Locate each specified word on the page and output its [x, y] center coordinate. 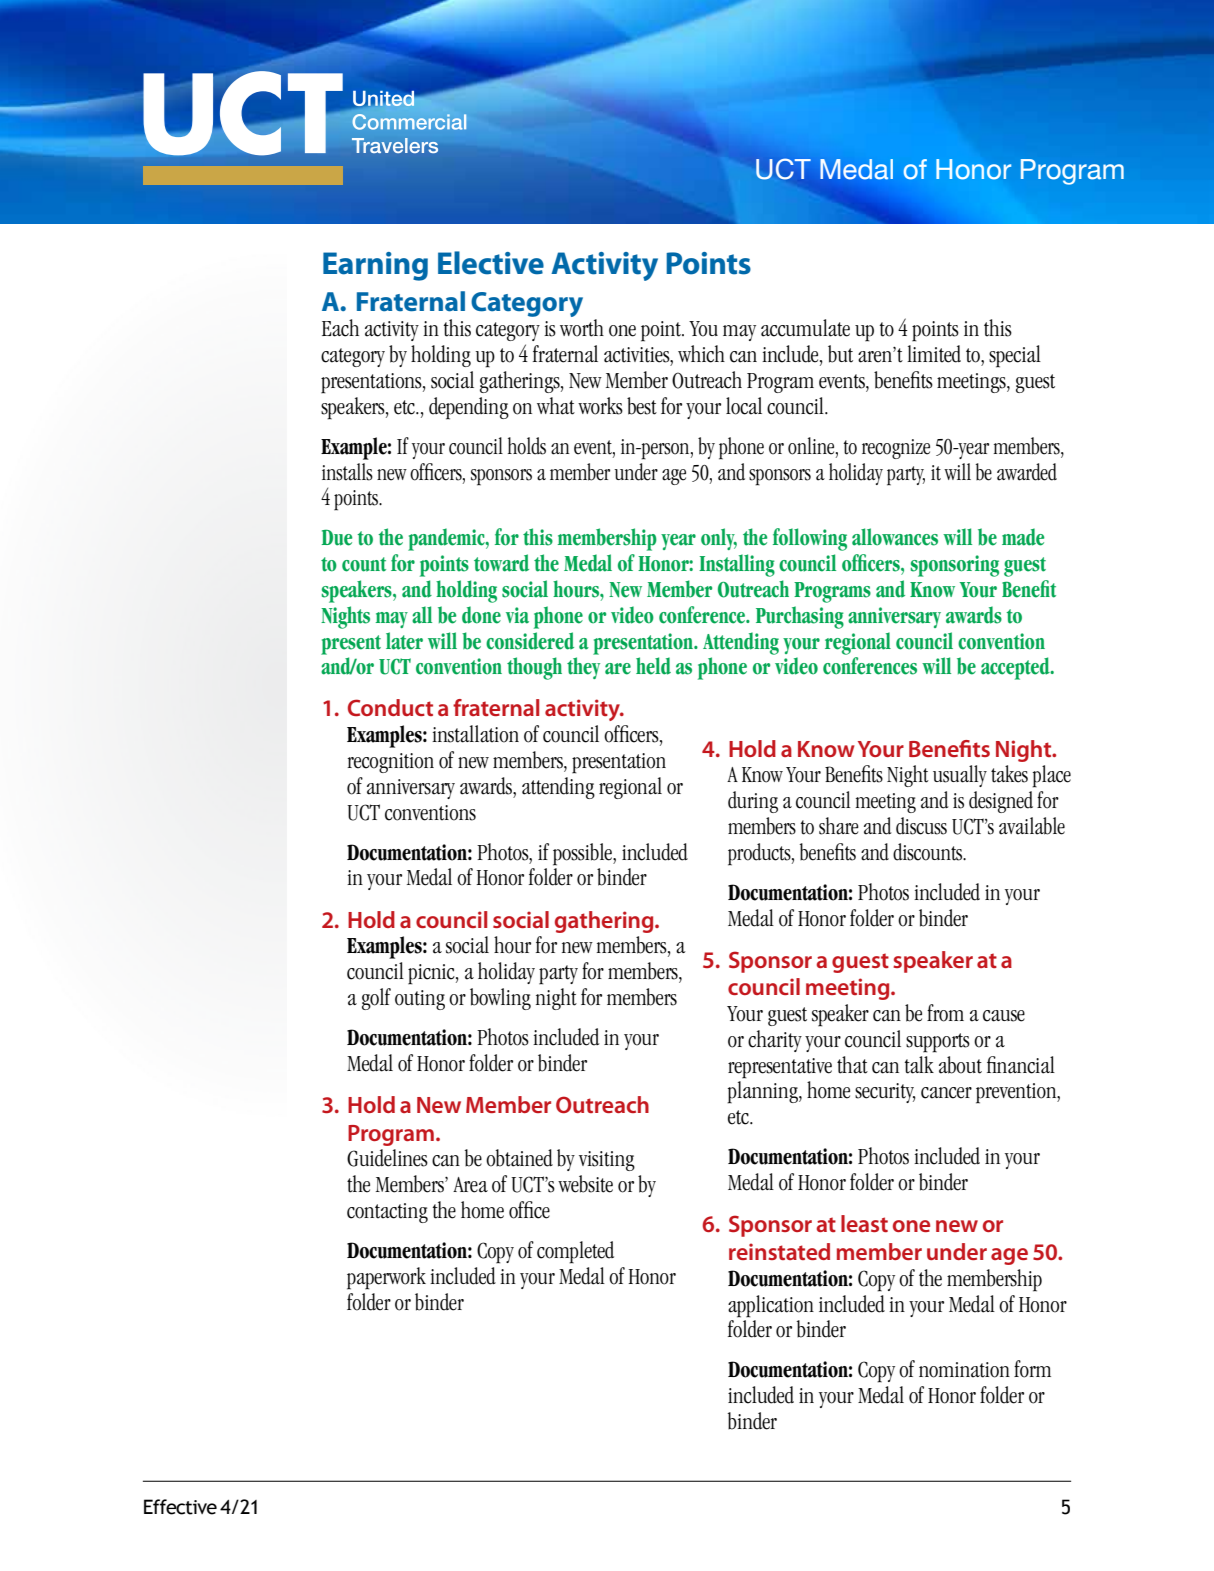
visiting [607, 1161]
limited [934, 354]
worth [582, 328]
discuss [921, 826]
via [517, 615]
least [864, 1223]
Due [337, 537]
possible [583, 854]
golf [376, 999]
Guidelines [387, 1158]
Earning [375, 266]
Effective [180, 1507]
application [771, 1306]
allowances [895, 537]
